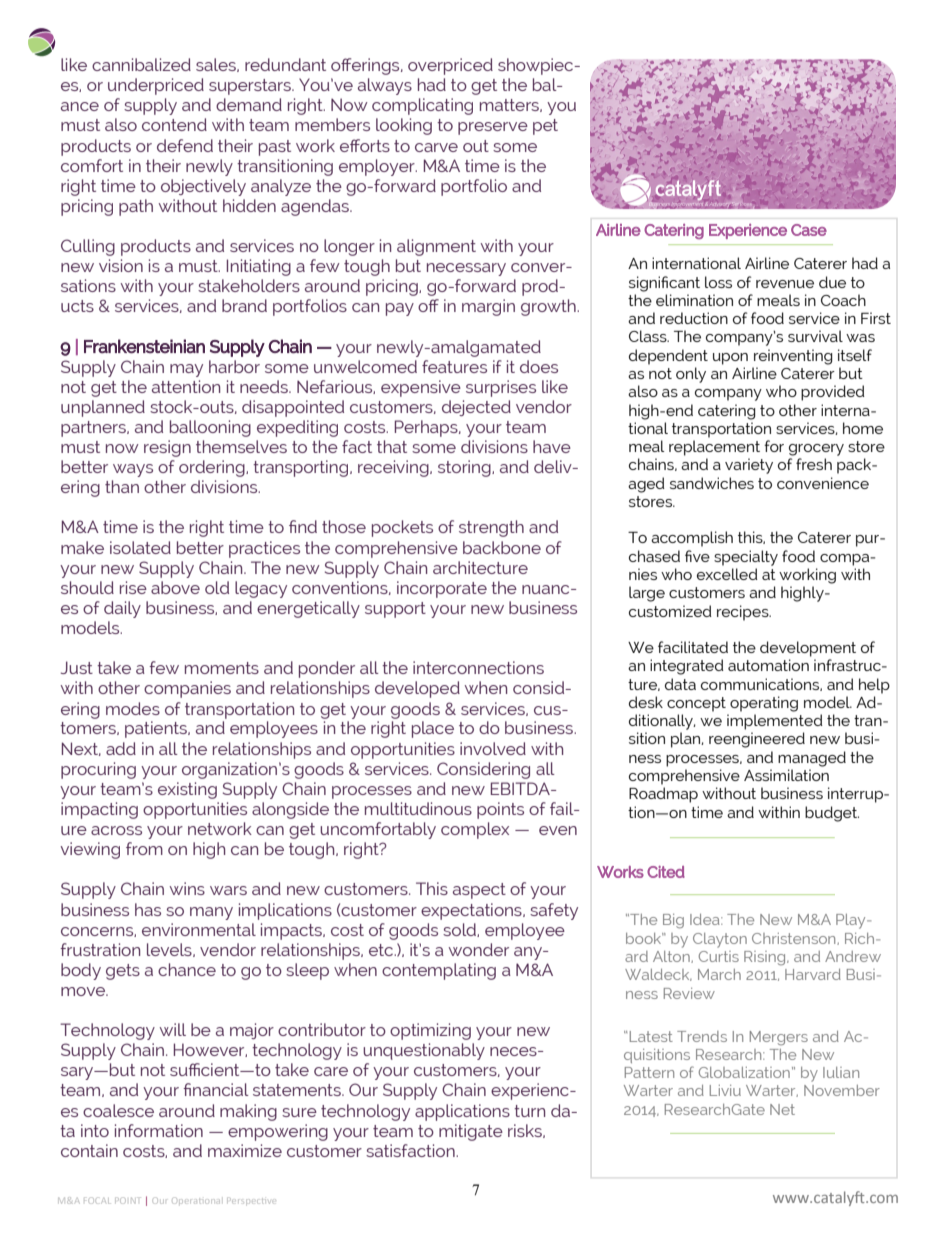 The width and height of the screenshot is (952, 1233). I want to click on contend, so click(174, 124).
